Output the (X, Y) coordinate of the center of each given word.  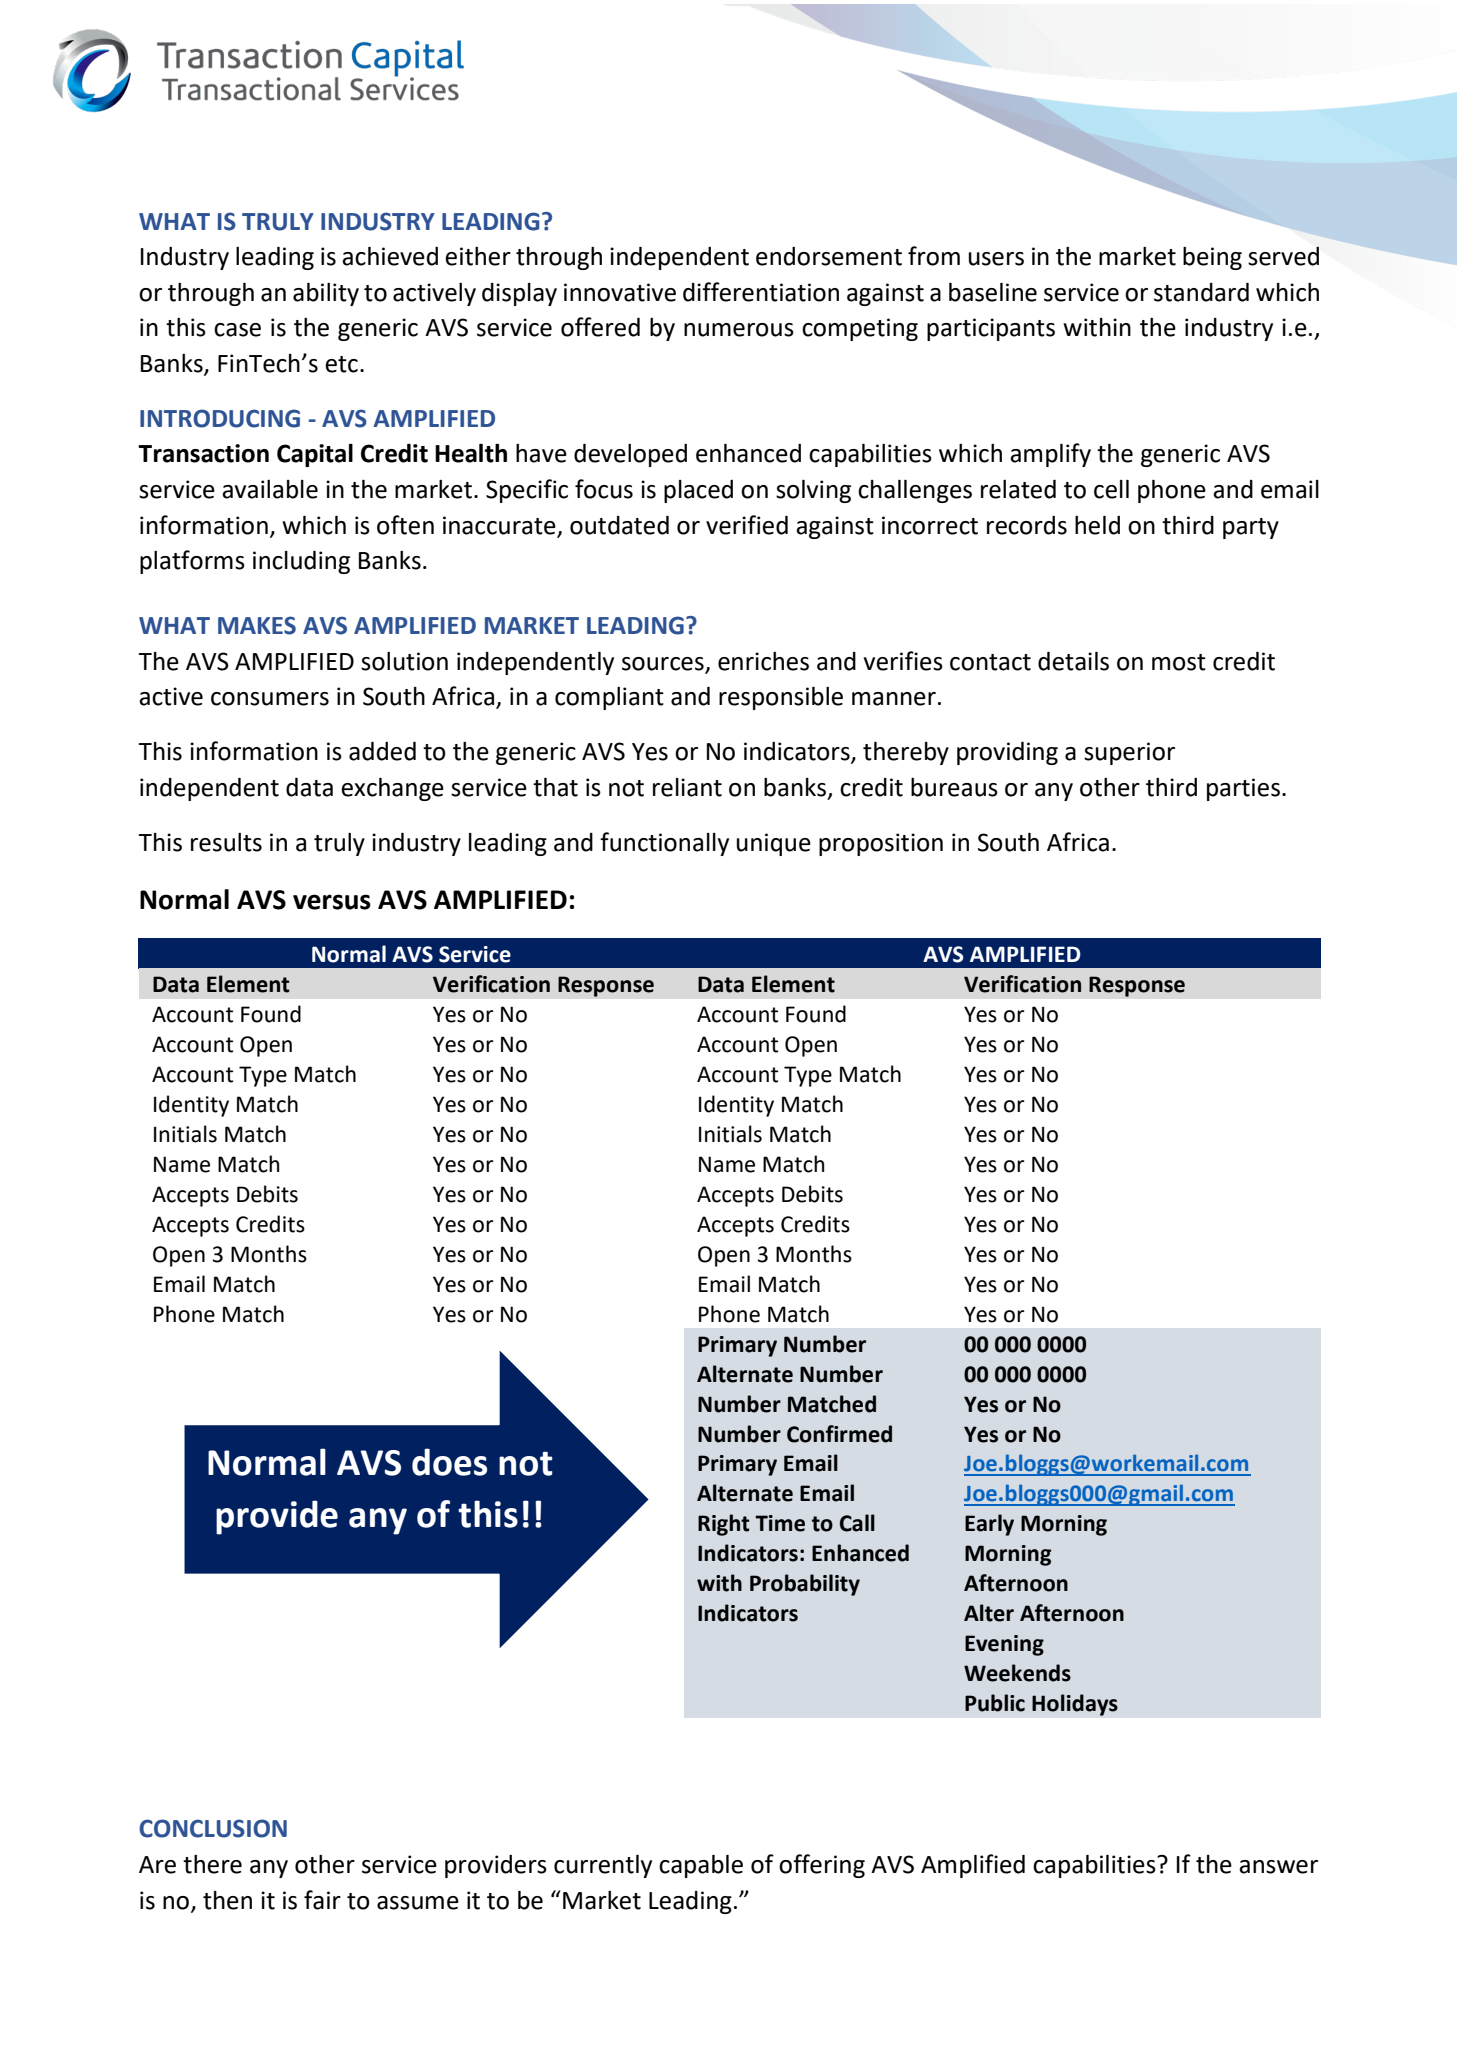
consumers (270, 699)
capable (701, 1866)
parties (1243, 789)
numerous (739, 330)
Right (724, 1525)
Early (989, 1525)
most (1179, 662)
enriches (763, 661)
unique (774, 844)
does (449, 1462)
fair (322, 1900)
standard (1201, 292)
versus (332, 902)
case (237, 330)
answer (1278, 1867)
